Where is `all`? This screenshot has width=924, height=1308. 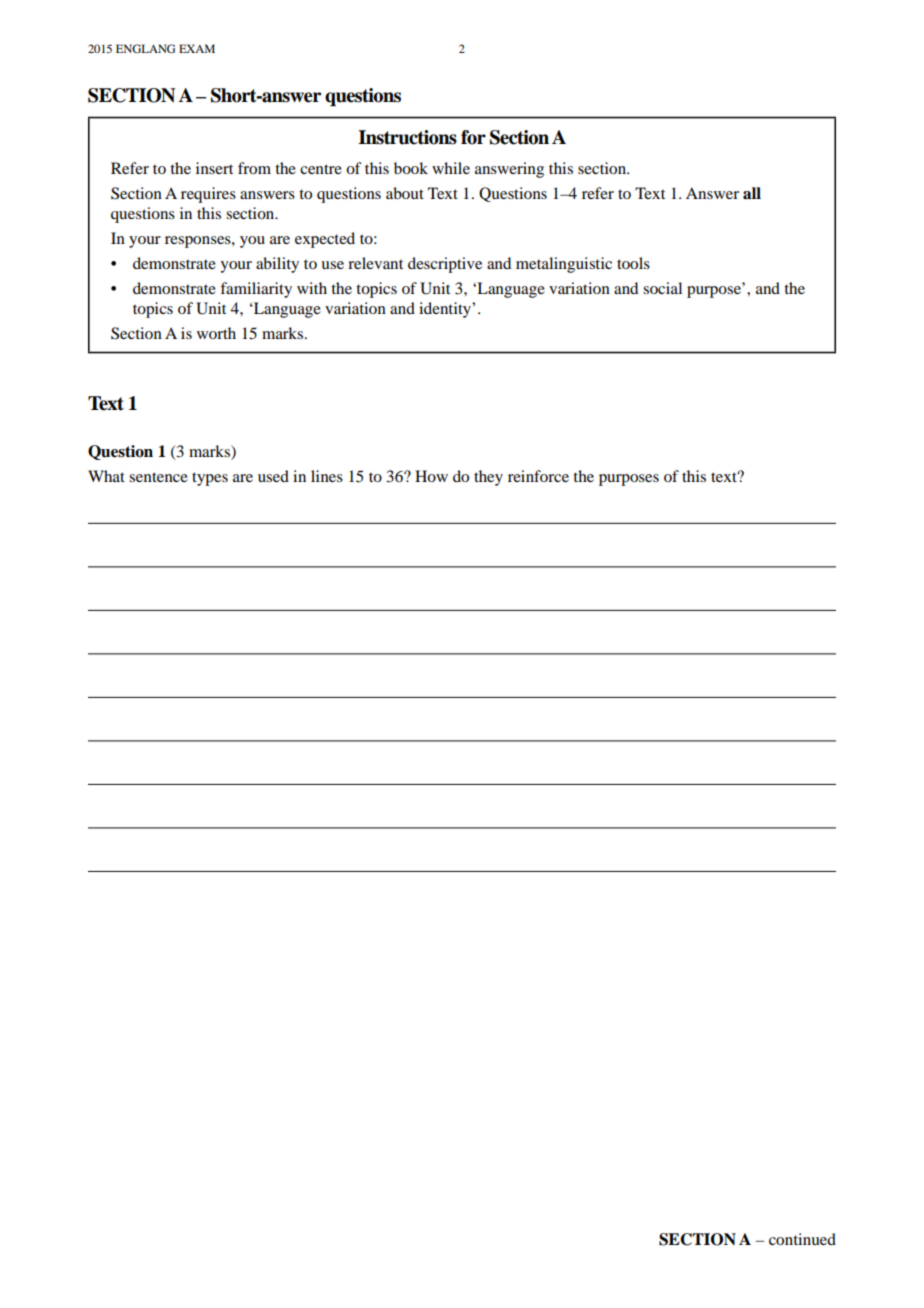 all is located at coordinates (752, 193).
